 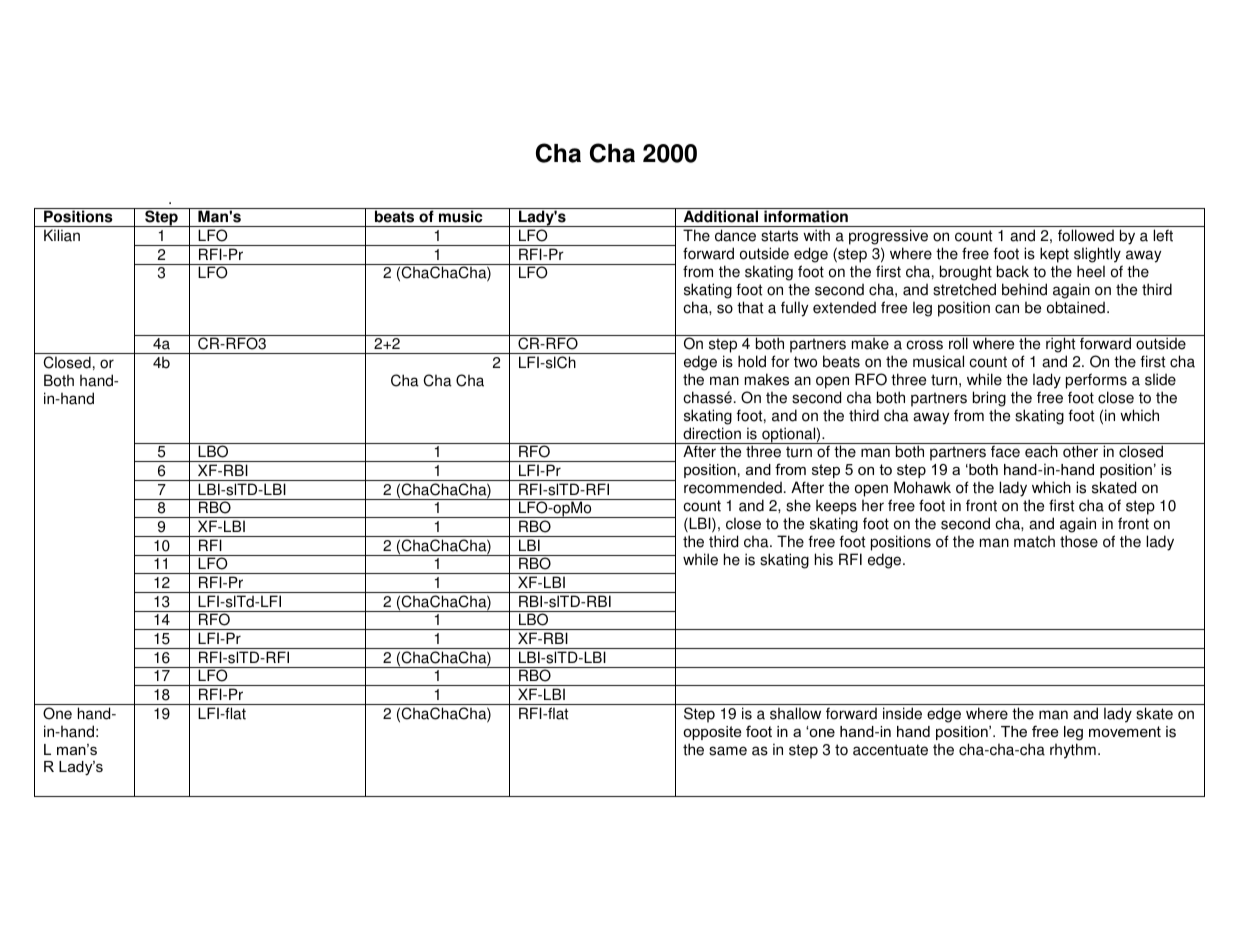 I want to click on brought, so click(x=966, y=273).
